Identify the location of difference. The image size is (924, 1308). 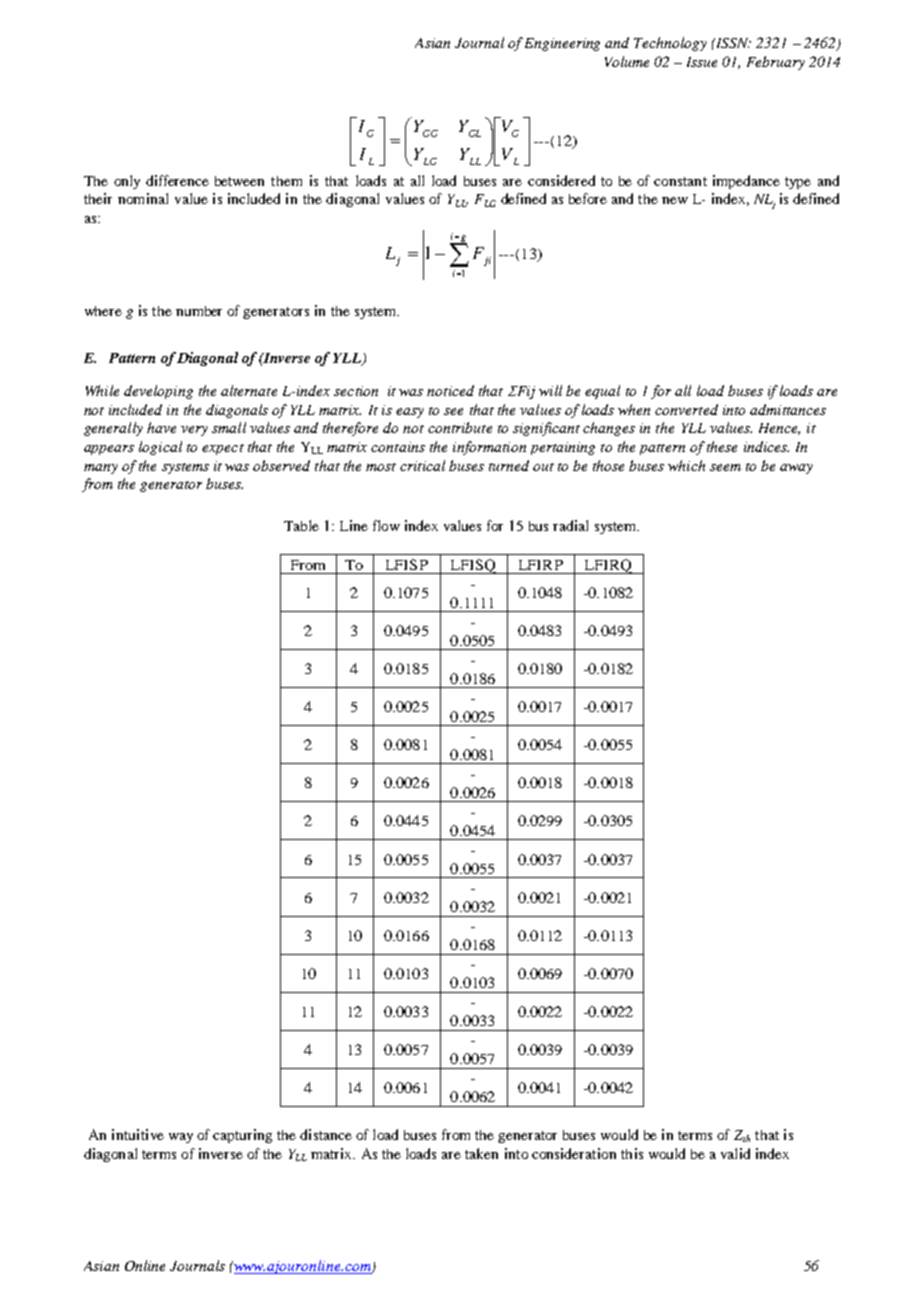
(177, 180).
